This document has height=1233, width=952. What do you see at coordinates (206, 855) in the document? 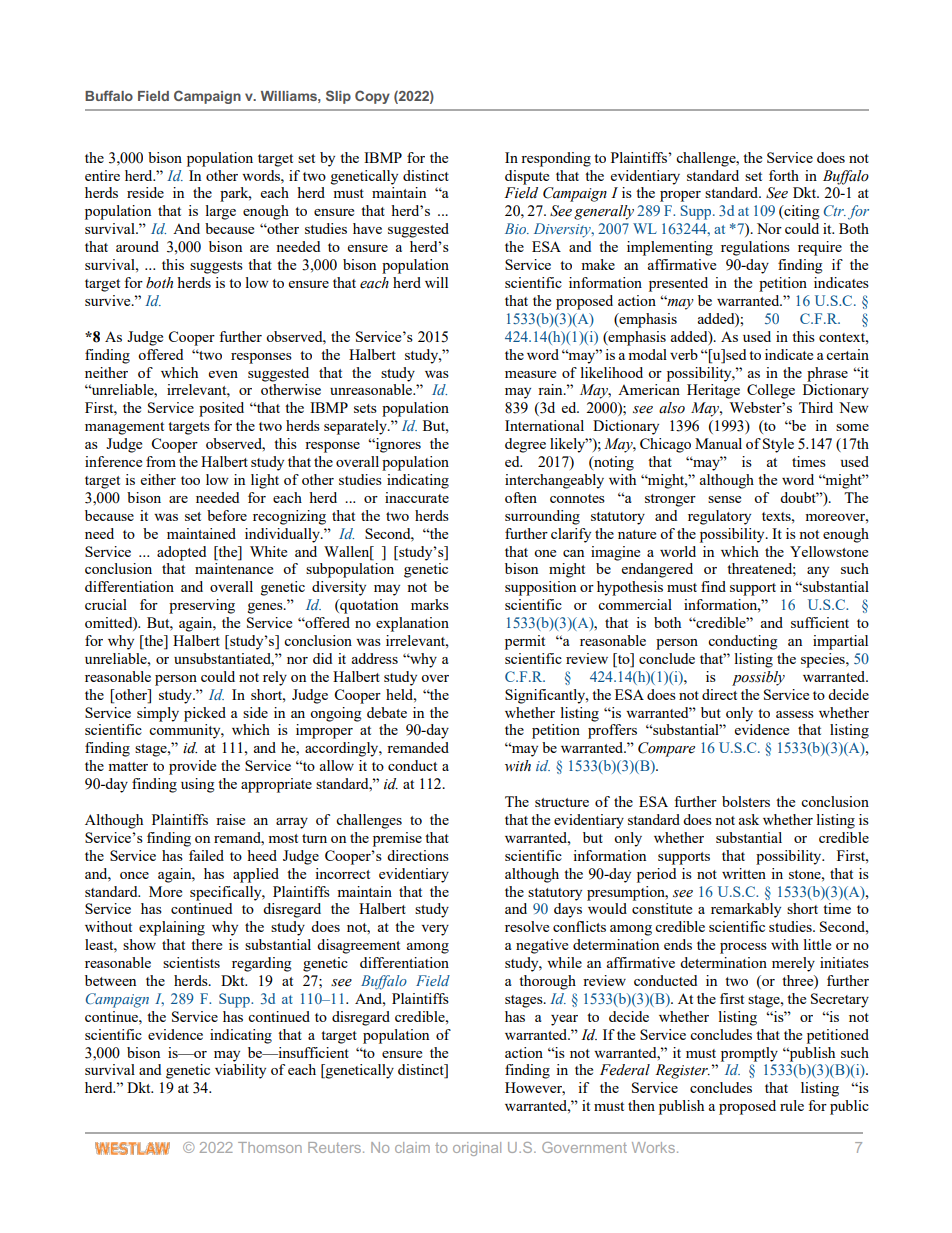
I see `failed` at bounding box center [206, 855].
